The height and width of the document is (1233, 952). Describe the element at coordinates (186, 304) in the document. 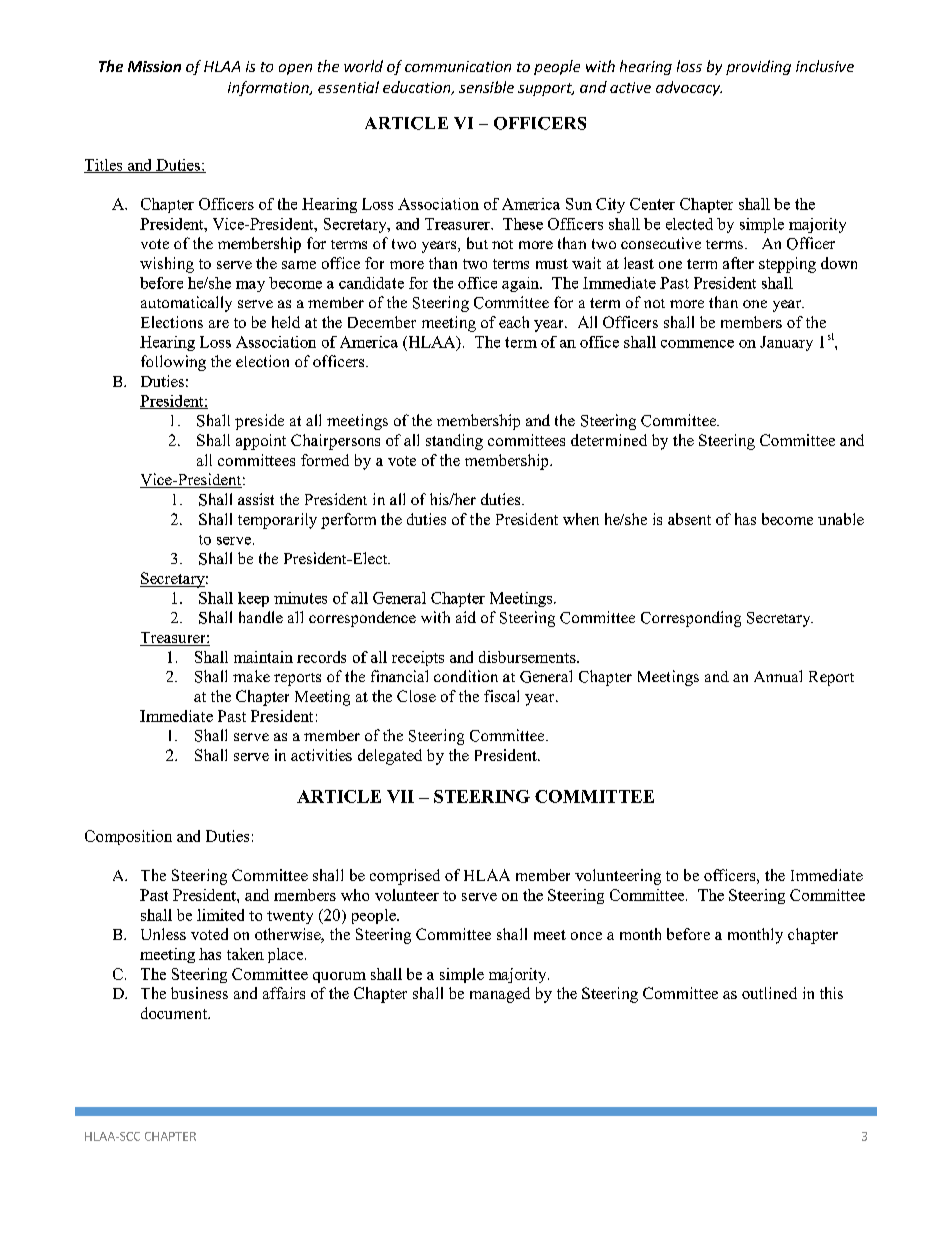

I see `automatically` at that location.
